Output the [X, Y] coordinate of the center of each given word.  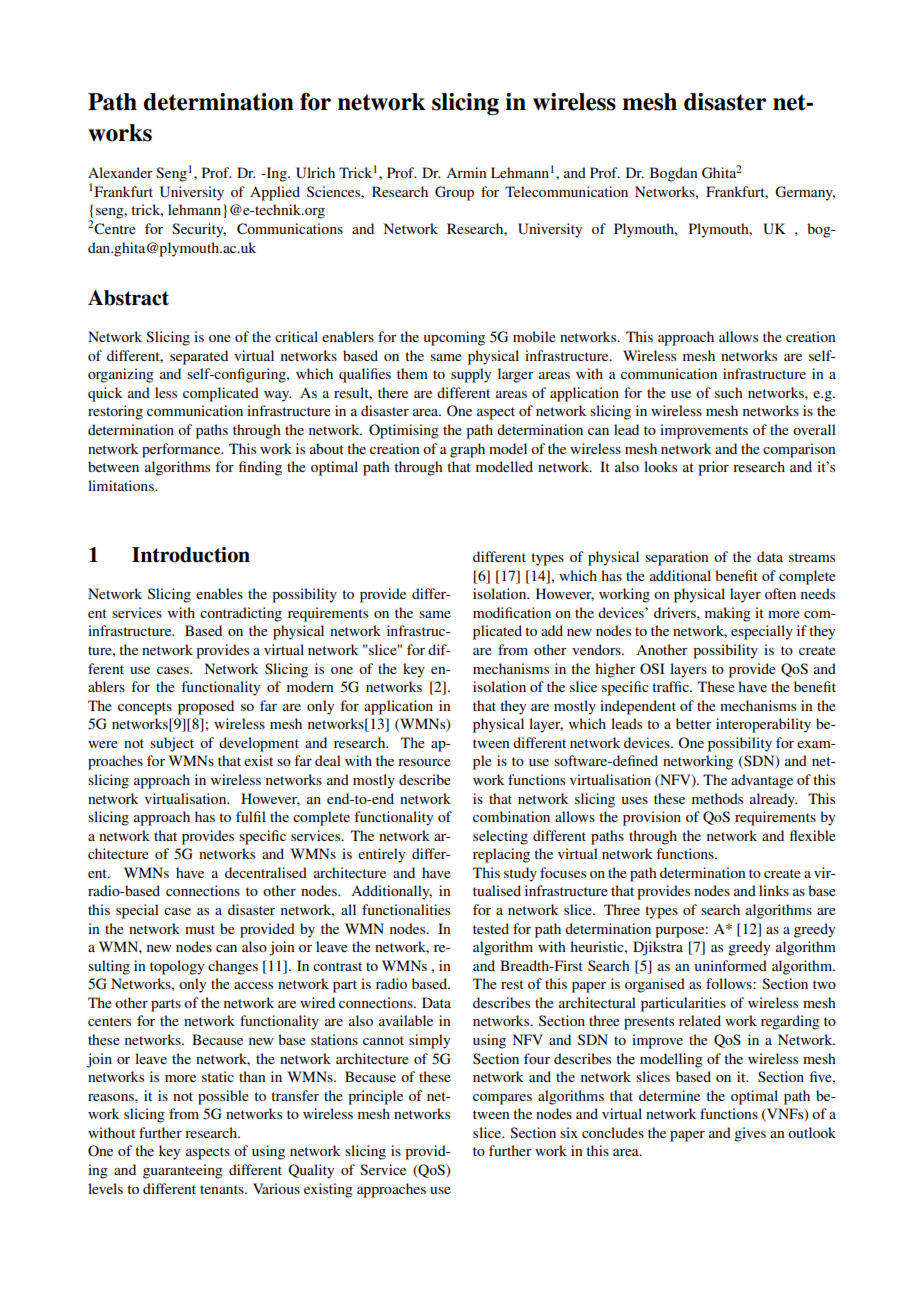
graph [467, 450]
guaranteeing [183, 1171]
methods [717, 798]
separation [677, 558]
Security [199, 230]
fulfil [251, 816]
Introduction [191, 555]
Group [454, 193]
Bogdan [674, 174]
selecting [500, 837]
